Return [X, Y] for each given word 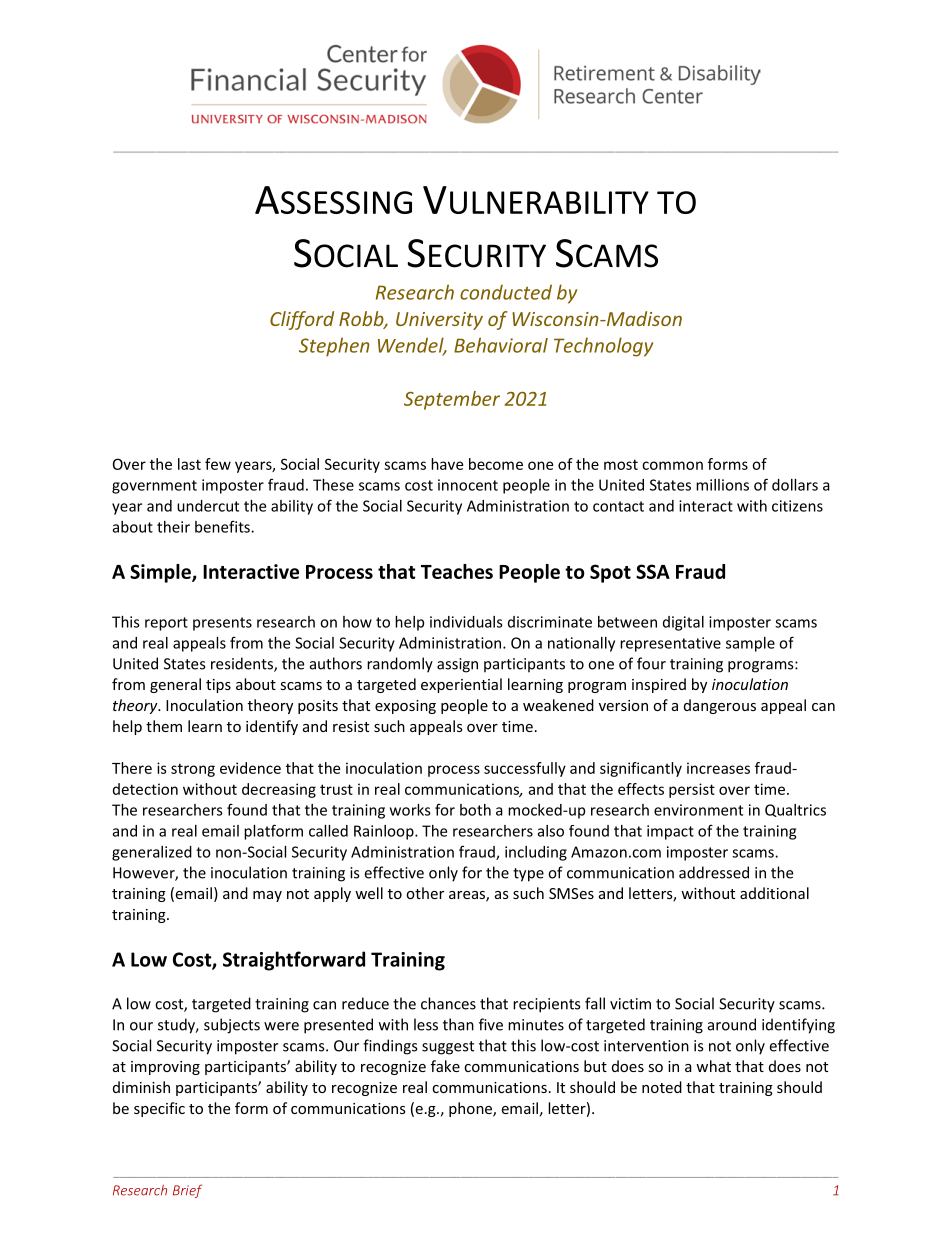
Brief [187, 1191]
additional [774, 893]
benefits [223, 526]
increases [718, 768]
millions [722, 485]
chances [448, 1003]
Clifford [302, 320]
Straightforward [294, 961]
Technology [603, 347]
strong [193, 770]
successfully [525, 769]
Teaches [457, 571]
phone [471, 1109]
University [439, 321]
